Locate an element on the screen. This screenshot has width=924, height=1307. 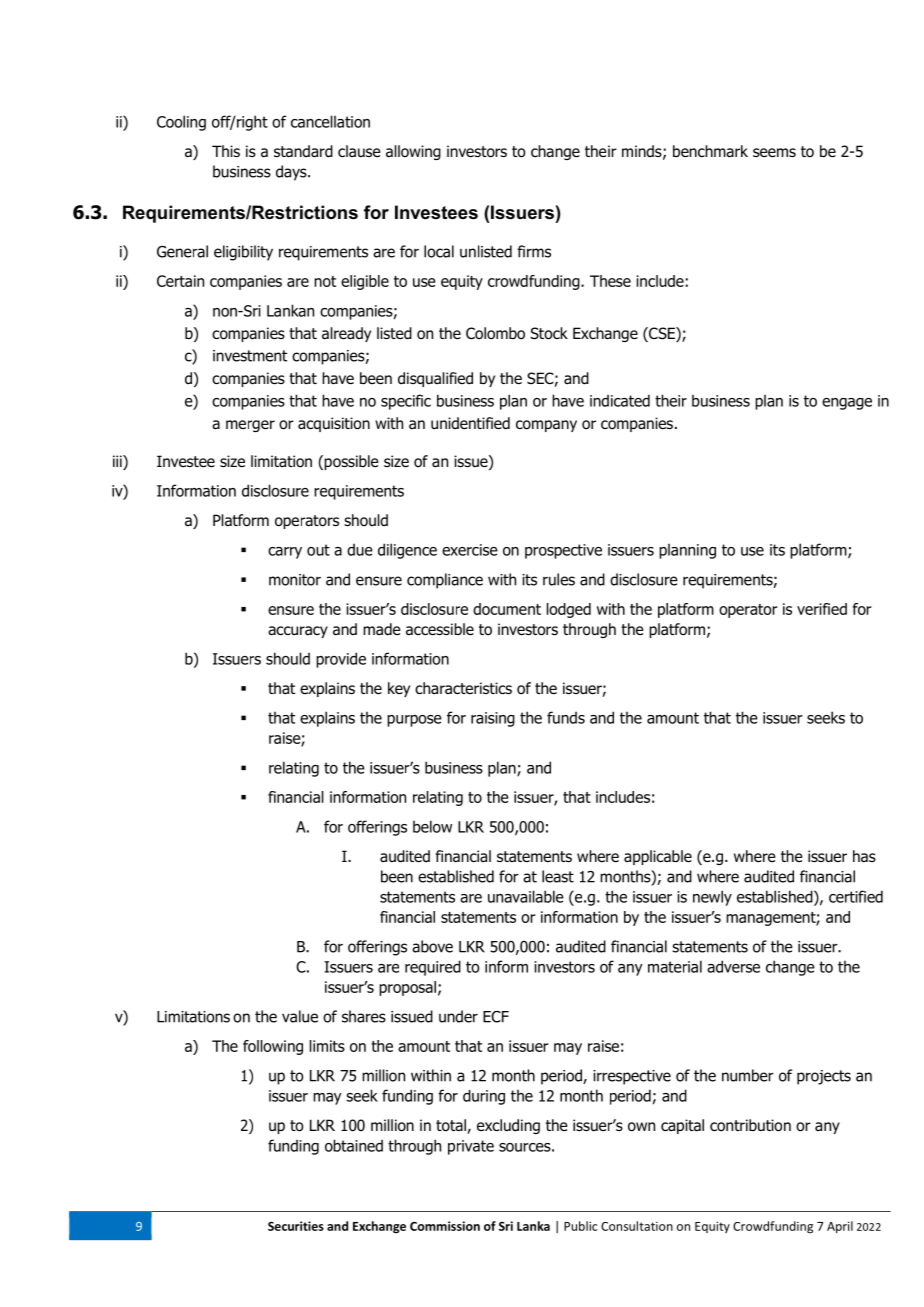
accuracy is located at coordinates (298, 632).
